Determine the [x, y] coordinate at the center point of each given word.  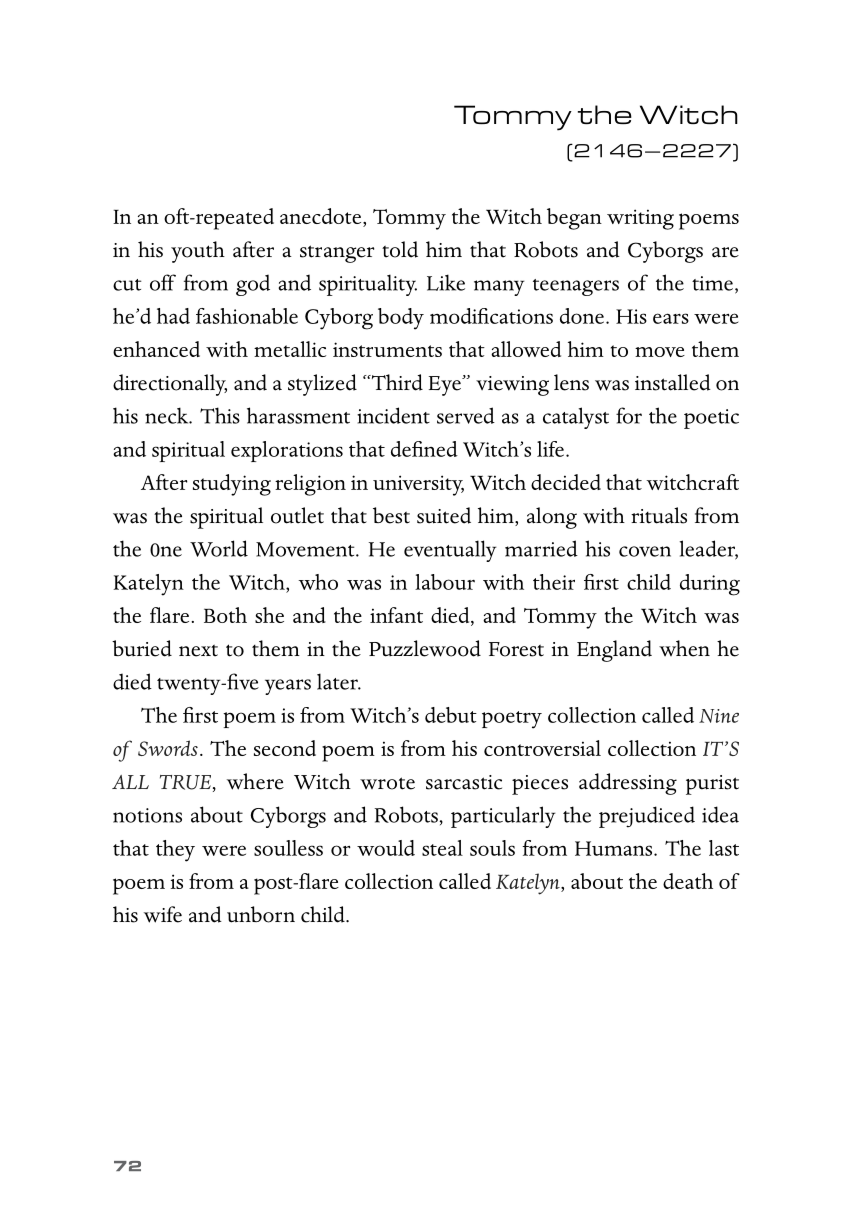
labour [445, 582]
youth [198, 252]
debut [451, 715]
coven [645, 551]
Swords [168, 748]
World [219, 548]
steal [442, 848]
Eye [446, 385]
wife [163, 914]
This [220, 415]
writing [640, 219]
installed [673, 382]
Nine [719, 716]
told [400, 249]
